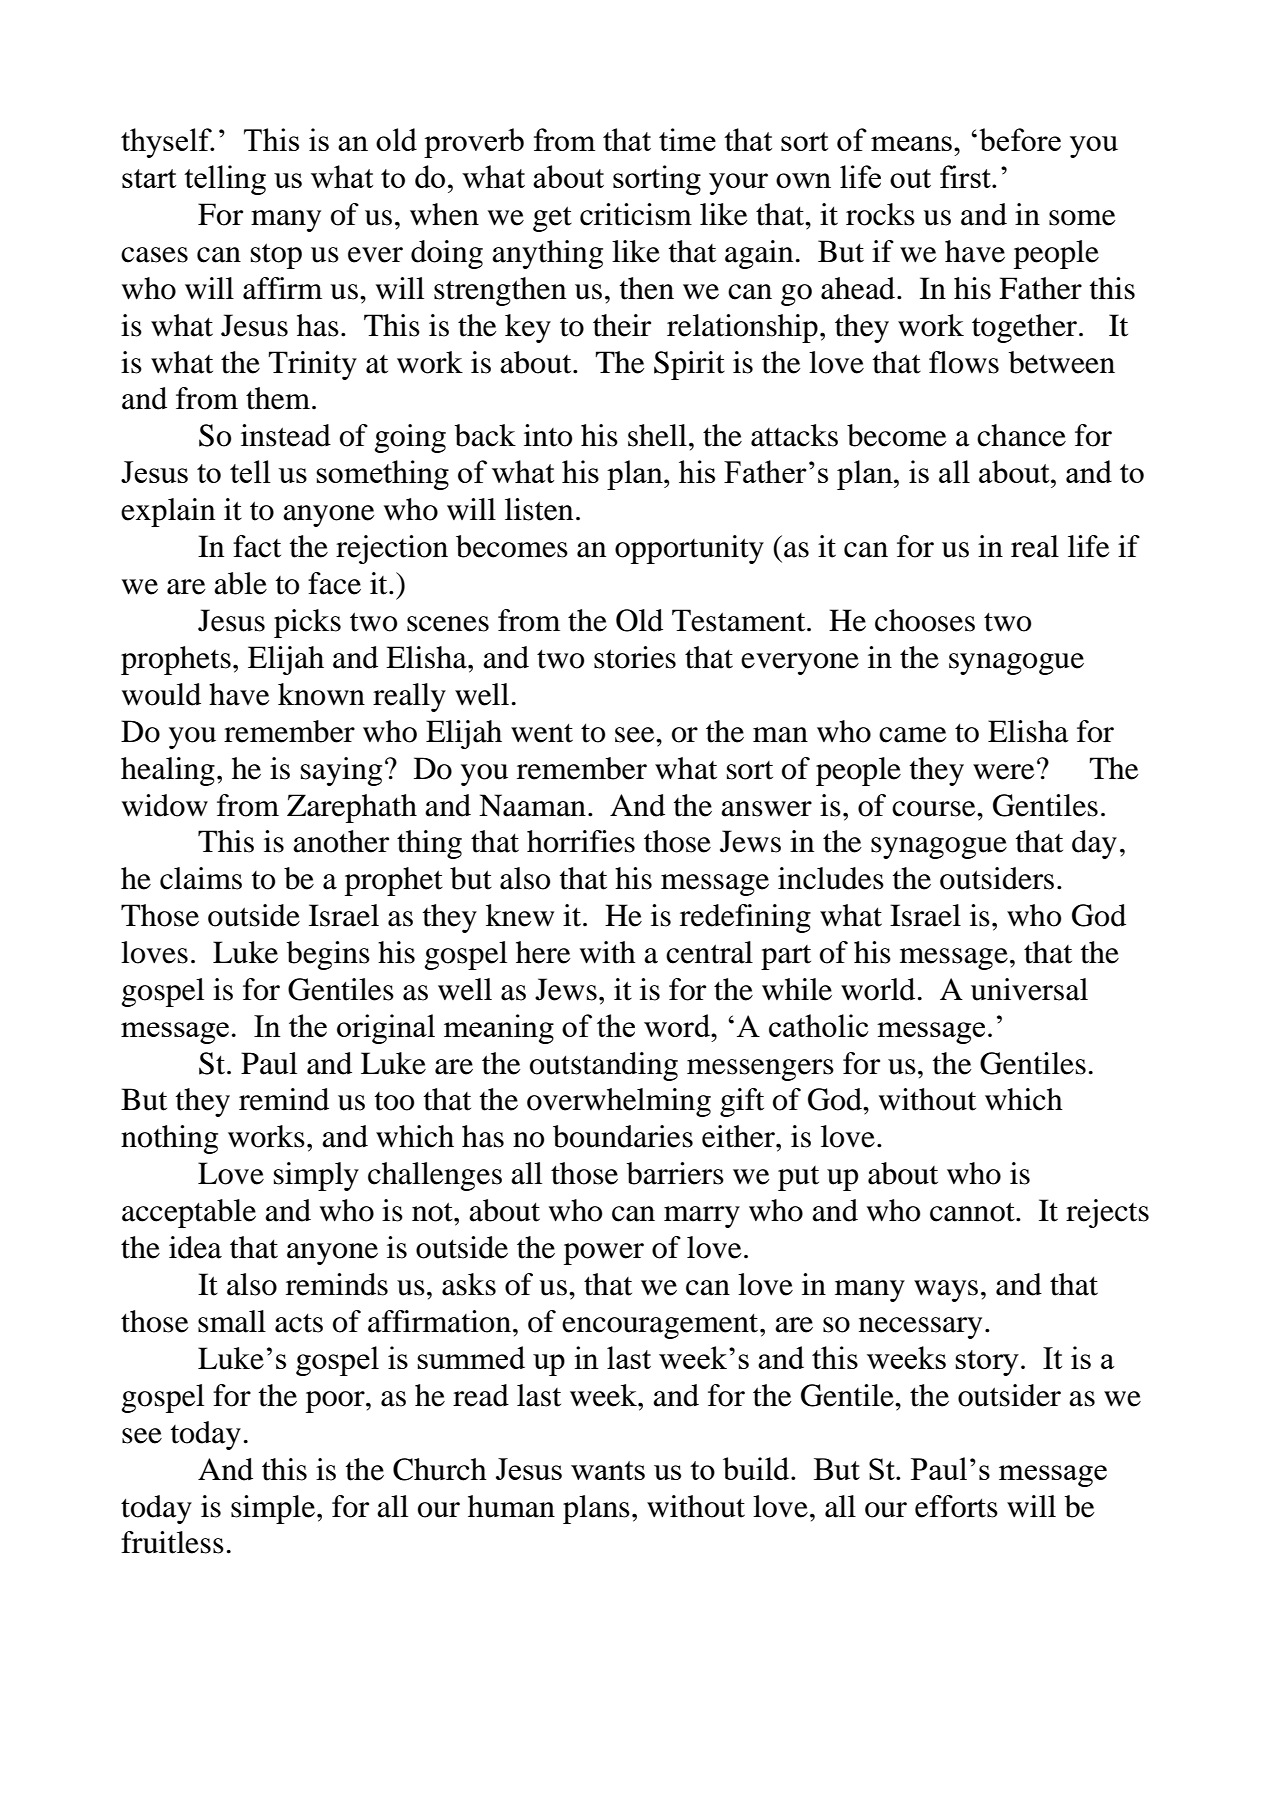  Describe the element at coordinates (276, 256) in the screenshot. I see `stop` at that location.
